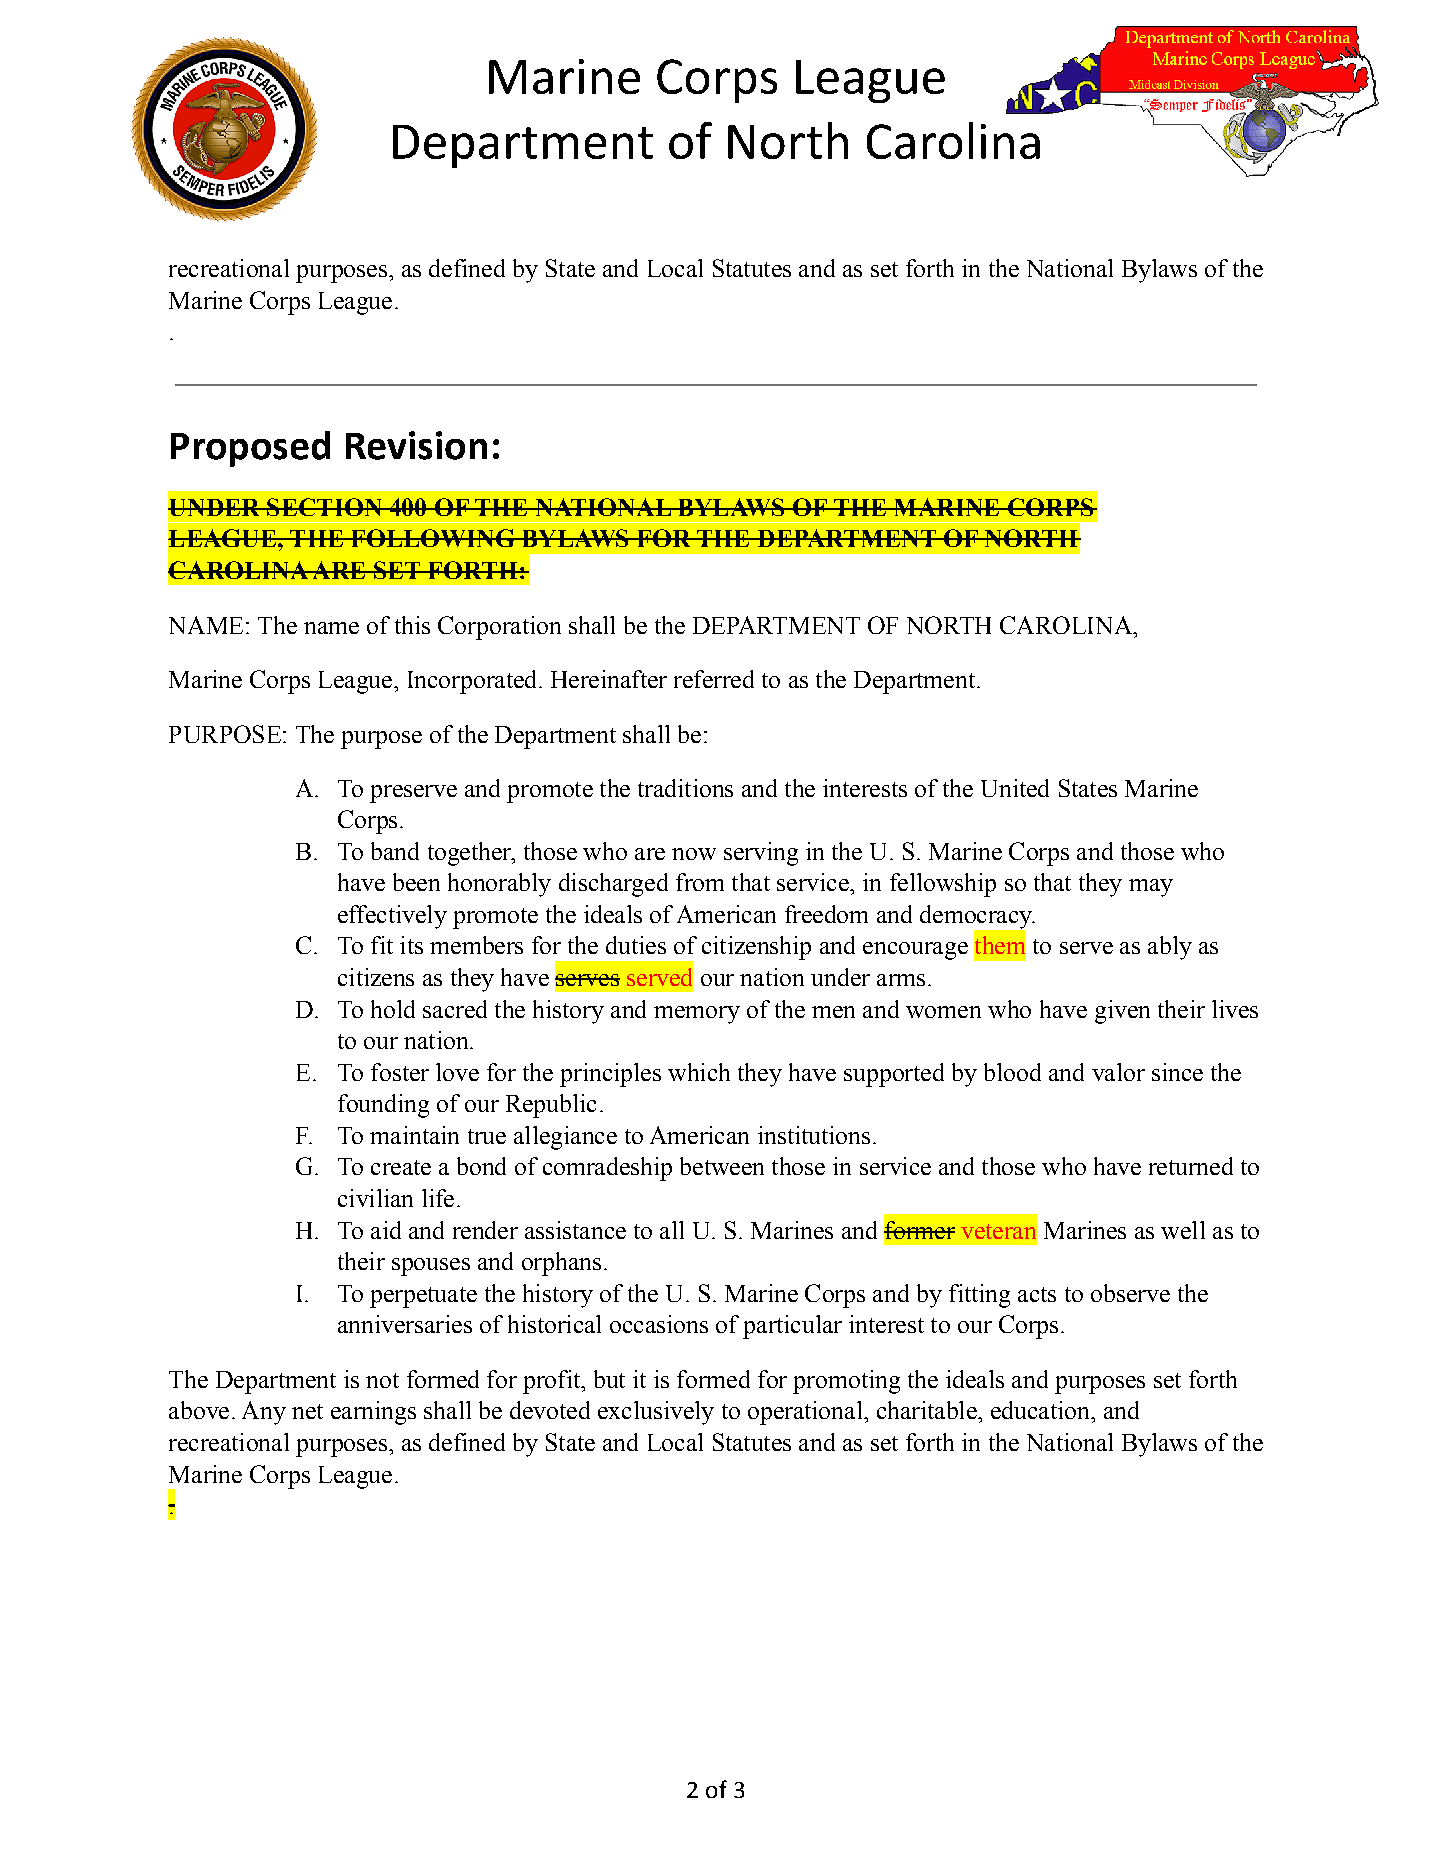 The width and height of the screenshot is (1432, 1853). Describe the element at coordinates (324, 507) in the screenshot. I see `SECTION` at that location.
